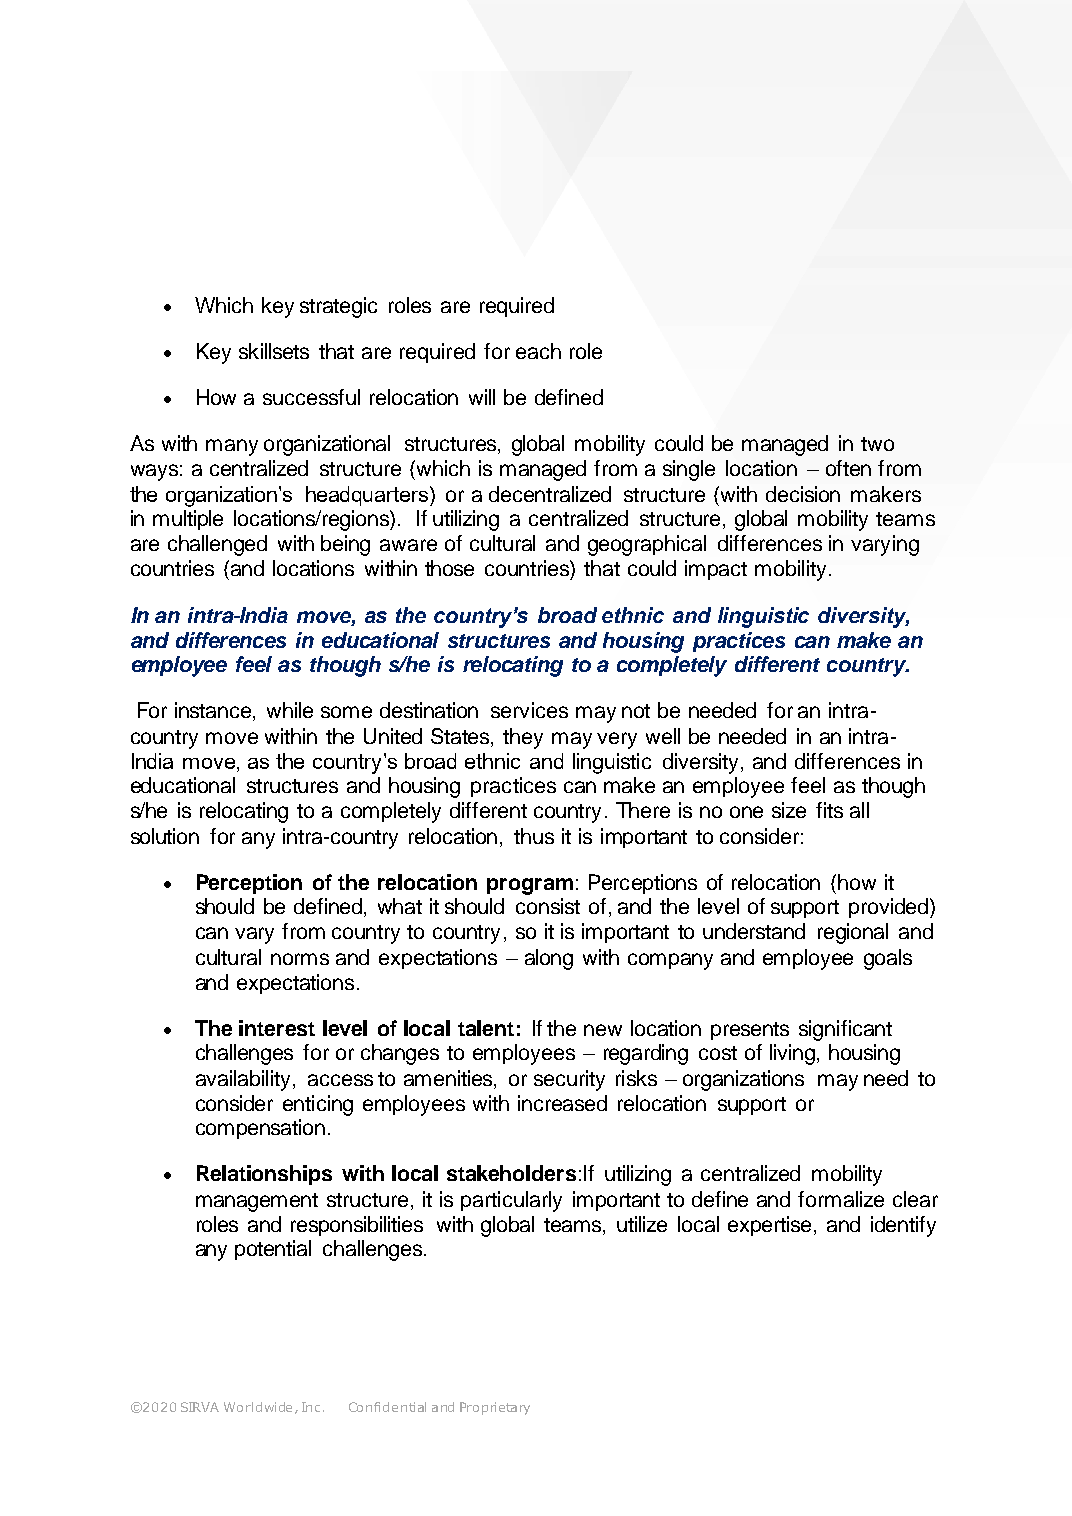 Image resolution: width=1072 pixels, height=1516 pixels. What do you see at coordinates (165, 836) in the screenshot?
I see `solution` at bounding box center [165, 836].
